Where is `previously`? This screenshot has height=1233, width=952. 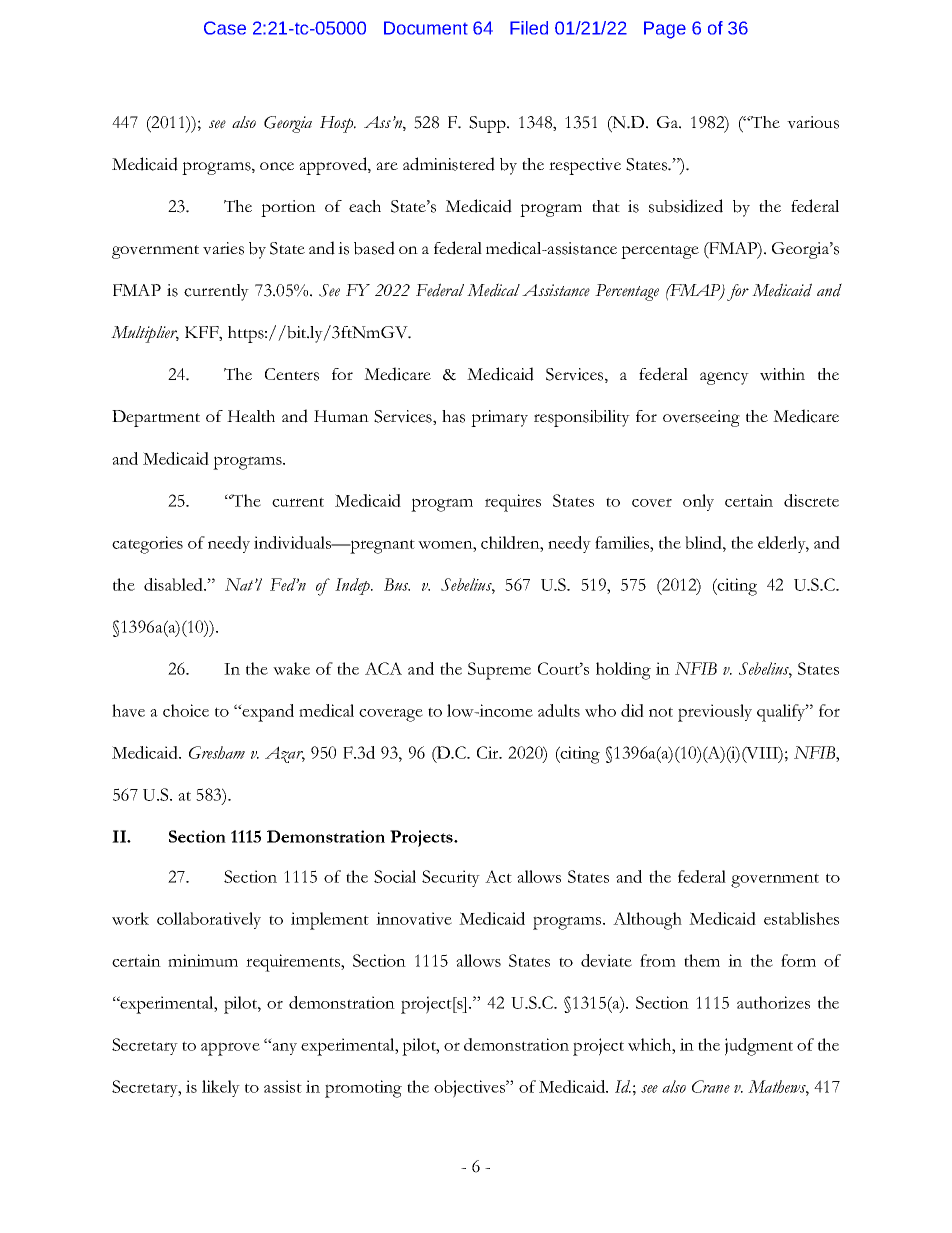 previously is located at coordinates (715, 713).
